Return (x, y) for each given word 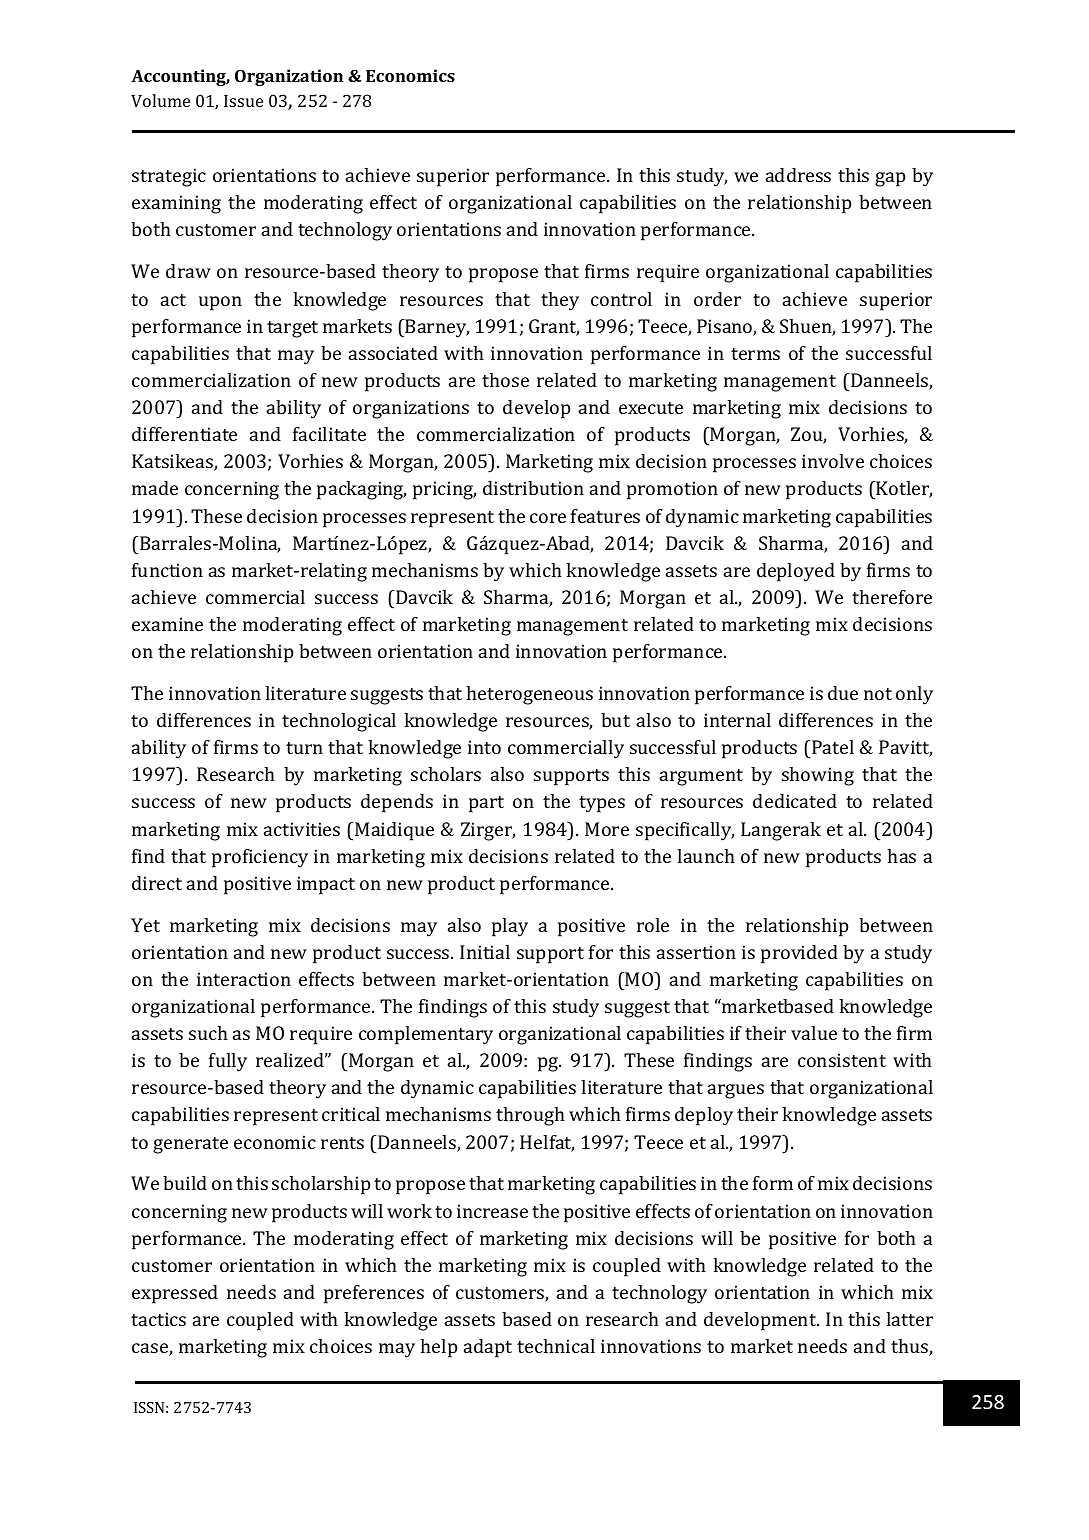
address (798, 175)
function (167, 570)
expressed (175, 1294)
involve (833, 461)
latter (909, 1319)
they (560, 301)
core (548, 518)
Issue (243, 101)
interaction (244, 979)
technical (556, 1346)
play (510, 927)
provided (799, 954)
